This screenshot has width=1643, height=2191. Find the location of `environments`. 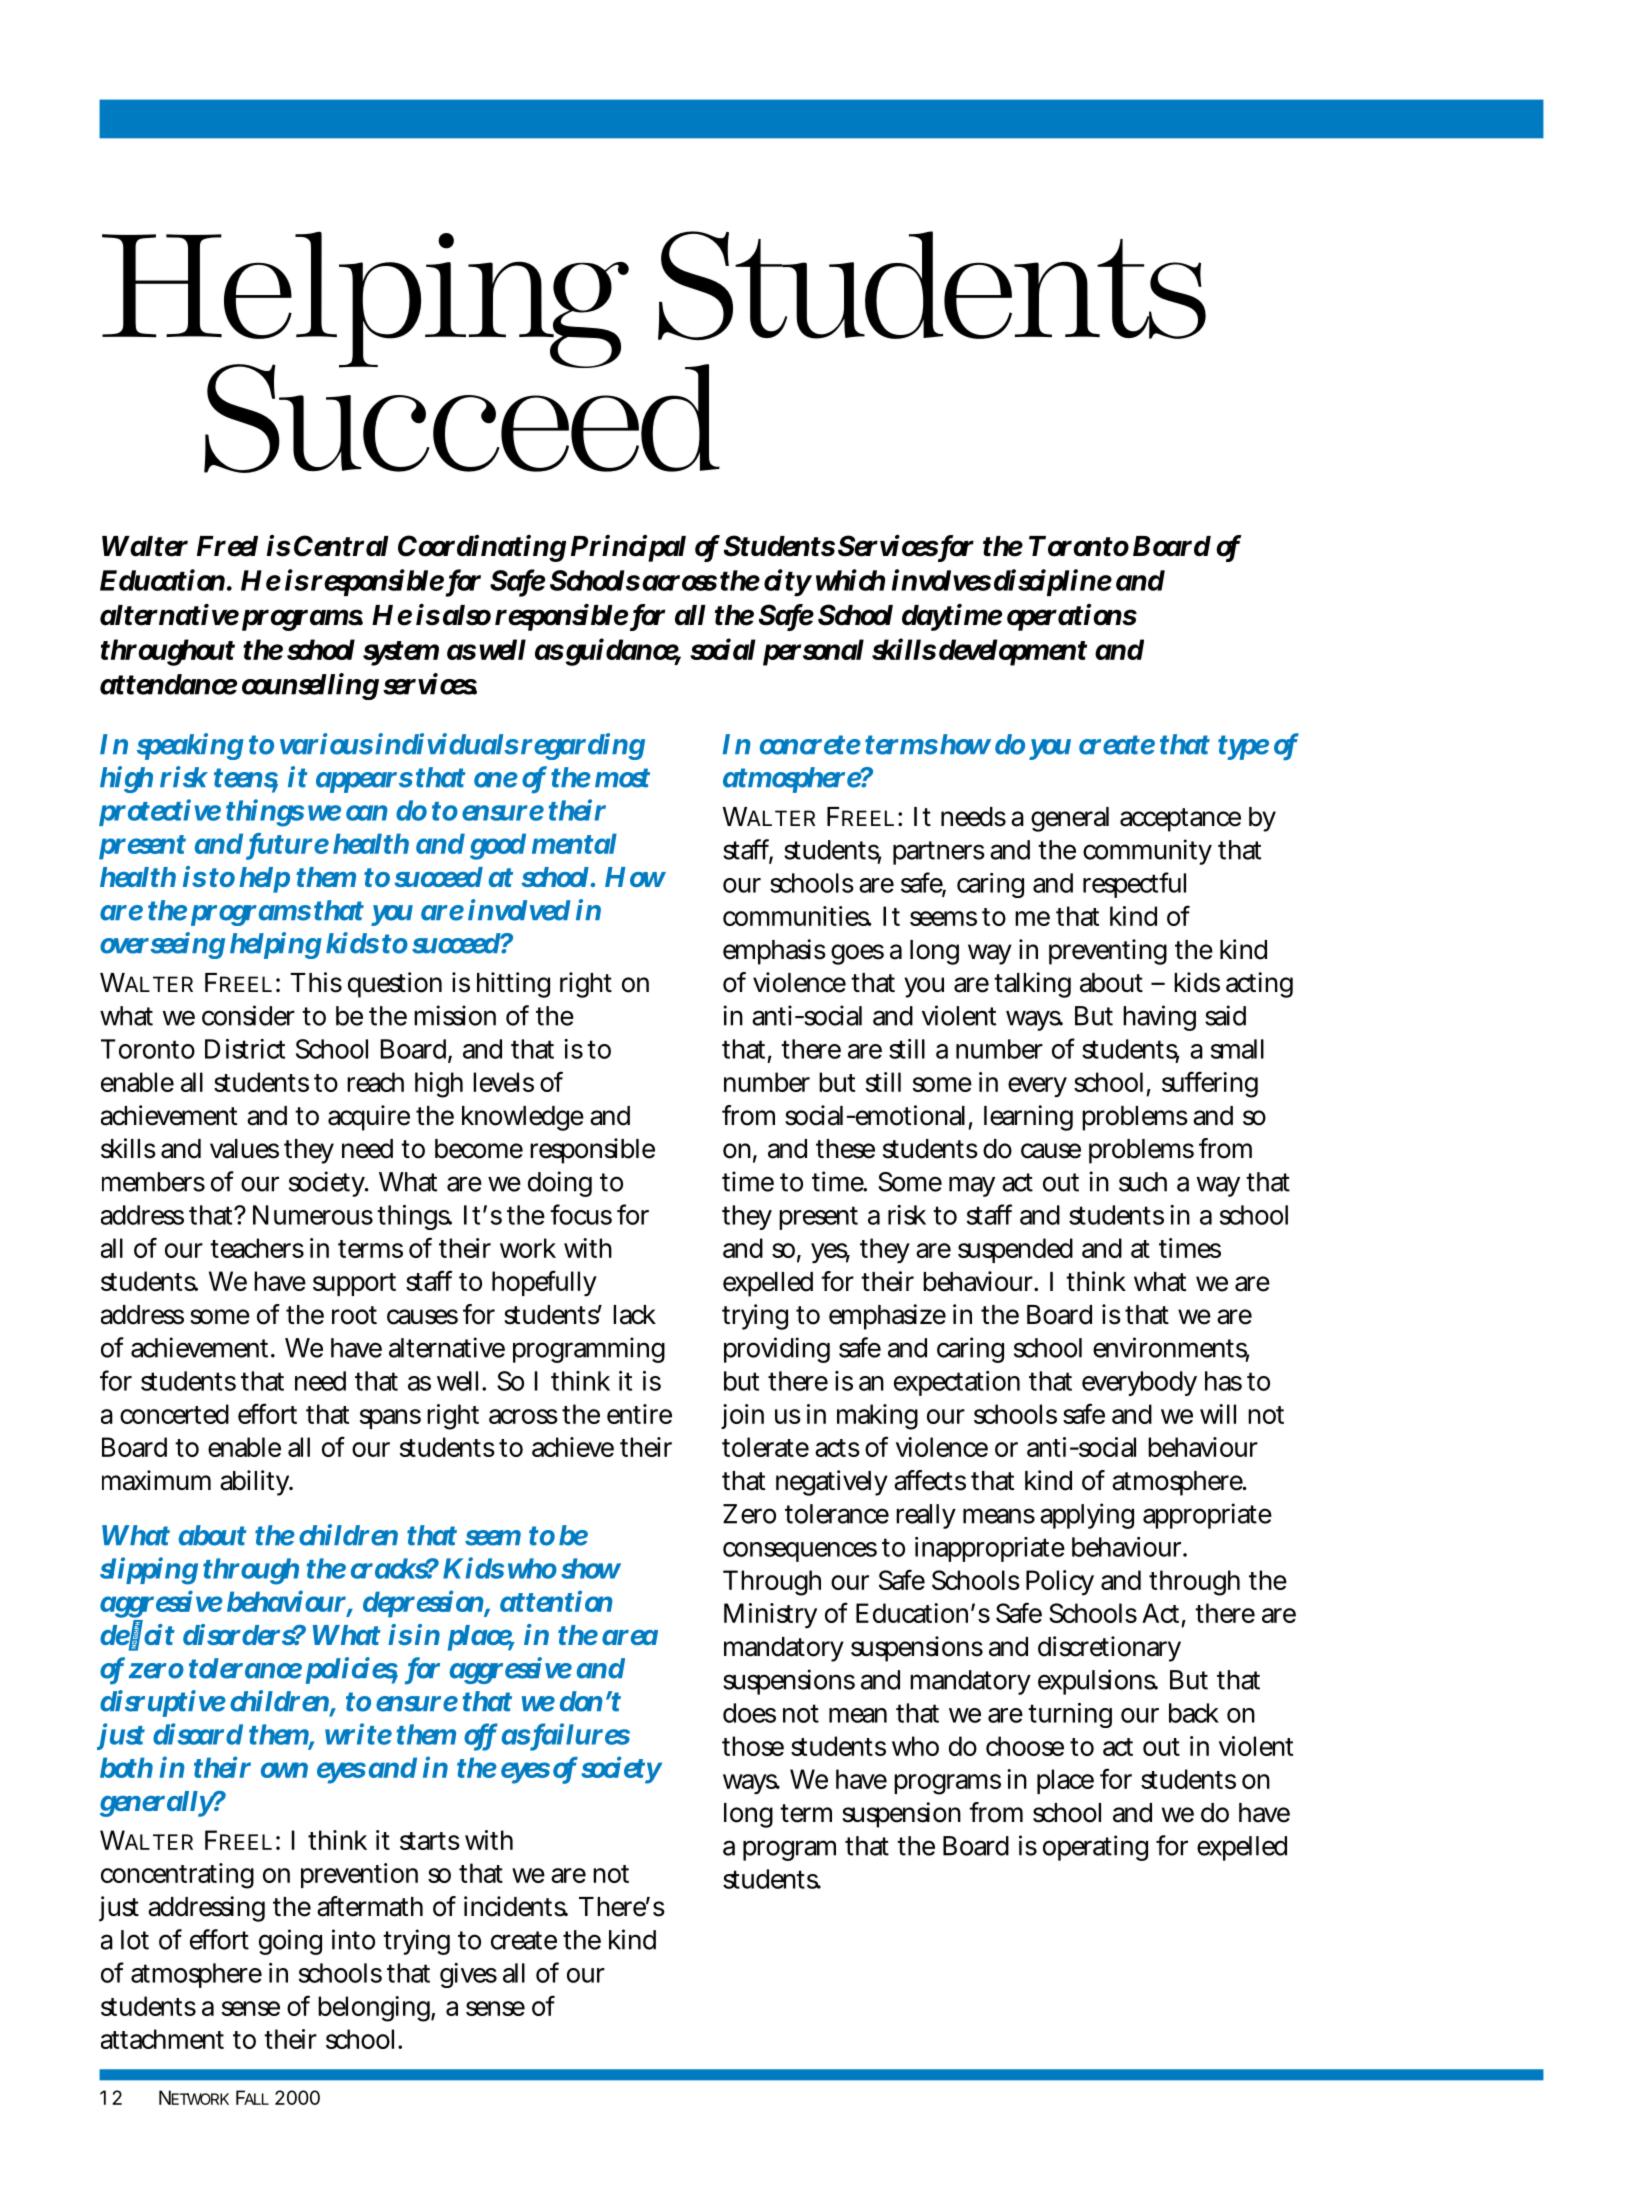

environments is located at coordinates (1171, 1348).
